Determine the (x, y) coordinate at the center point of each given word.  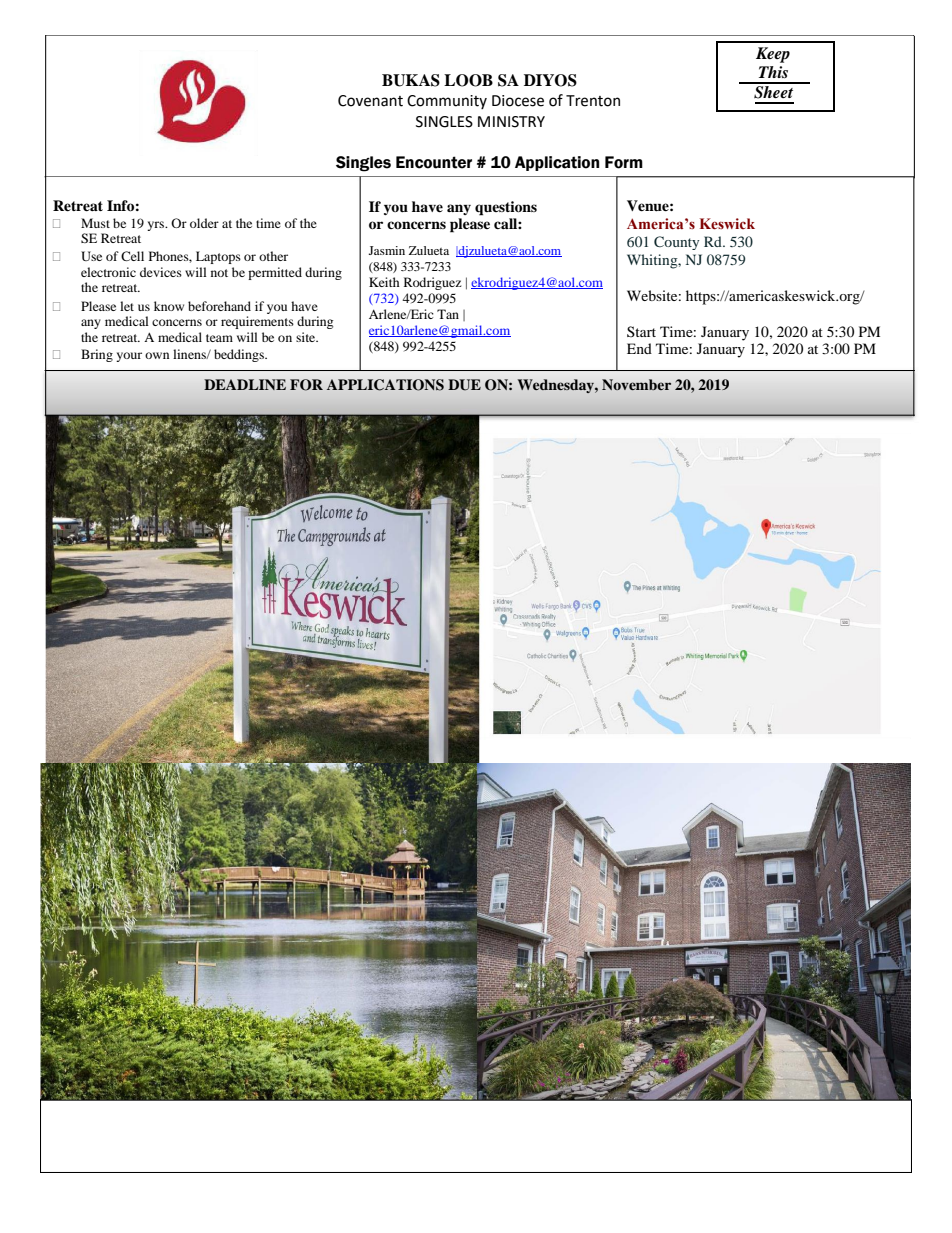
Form (624, 162)
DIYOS (550, 80)
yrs (157, 226)
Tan (448, 314)
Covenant (370, 101)
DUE (464, 385)
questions (506, 208)
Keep (773, 55)
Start (641, 331)
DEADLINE (245, 384)
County (676, 243)
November (636, 384)
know (169, 306)
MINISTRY (511, 122)
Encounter (434, 162)
